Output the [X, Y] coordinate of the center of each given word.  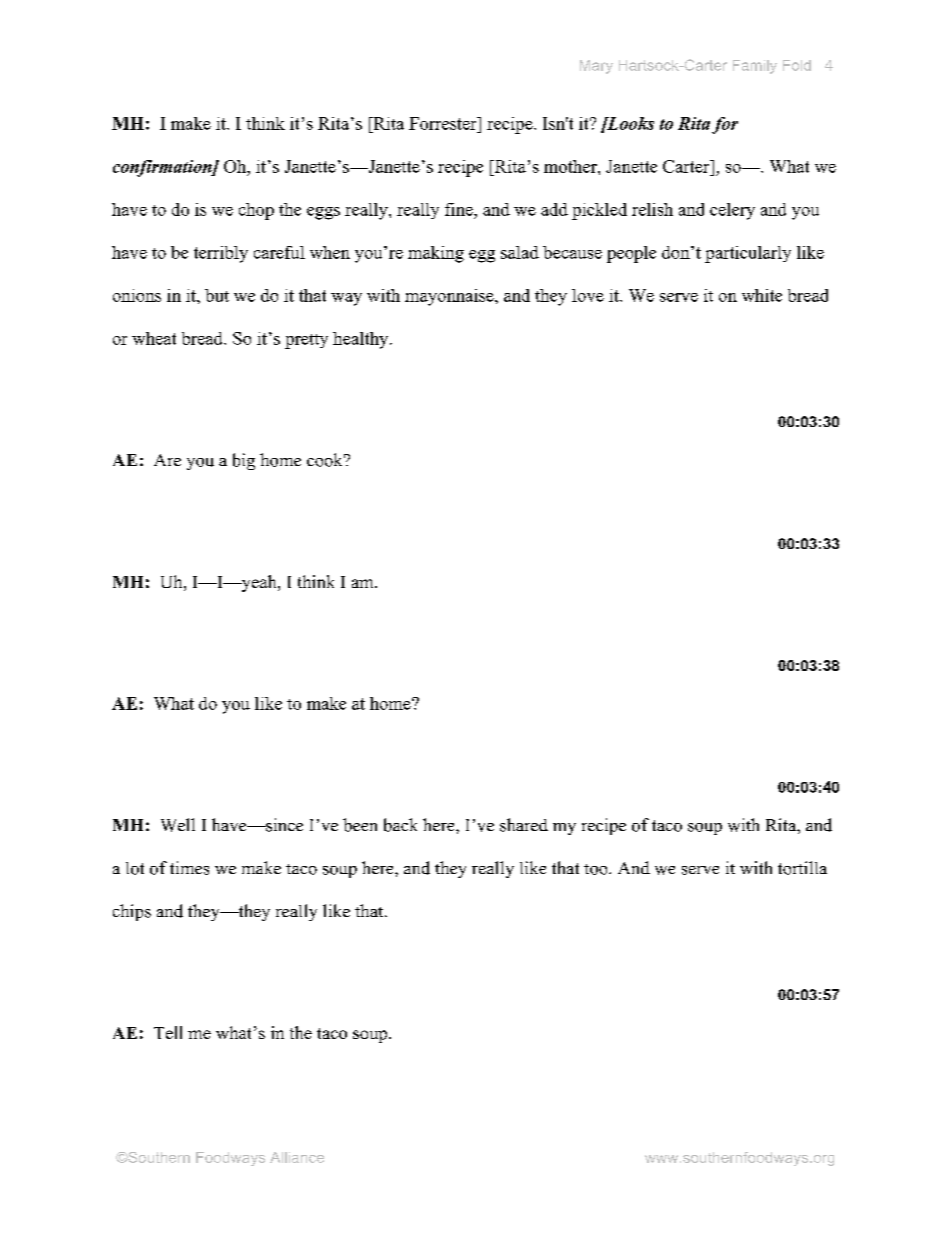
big [244, 461]
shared [524, 825]
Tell [168, 1032]
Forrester [444, 123]
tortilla [802, 868]
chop [256, 211]
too [597, 869]
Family [755, 67]
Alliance [297, 1157]
